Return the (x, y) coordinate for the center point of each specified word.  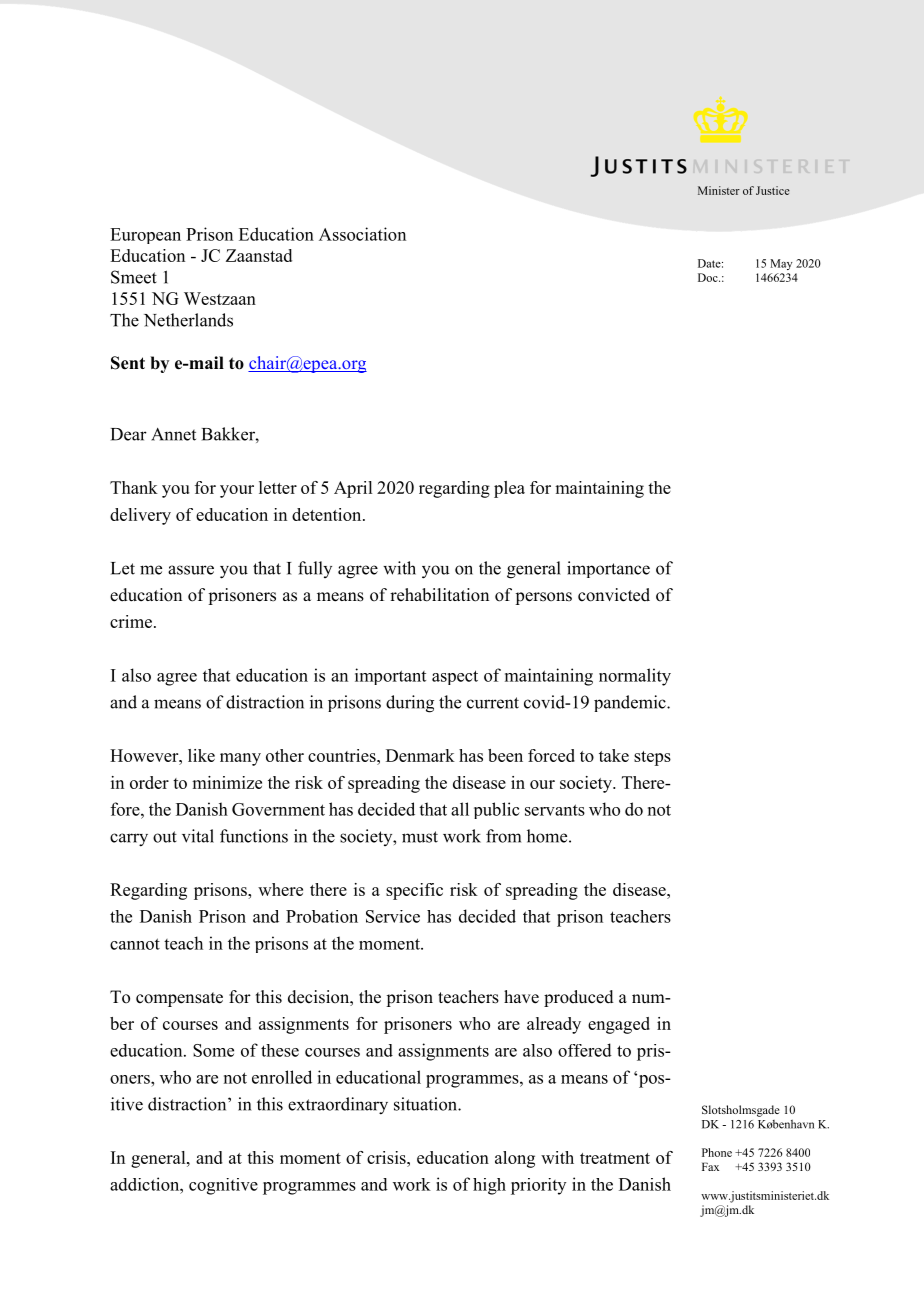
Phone (717, 1152)
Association (362, 234)
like (201, 755)
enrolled (282, 1077)
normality (635, 677)
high (489, 1186)
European (145, 236)
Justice (773, 190)
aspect (455, 677)
